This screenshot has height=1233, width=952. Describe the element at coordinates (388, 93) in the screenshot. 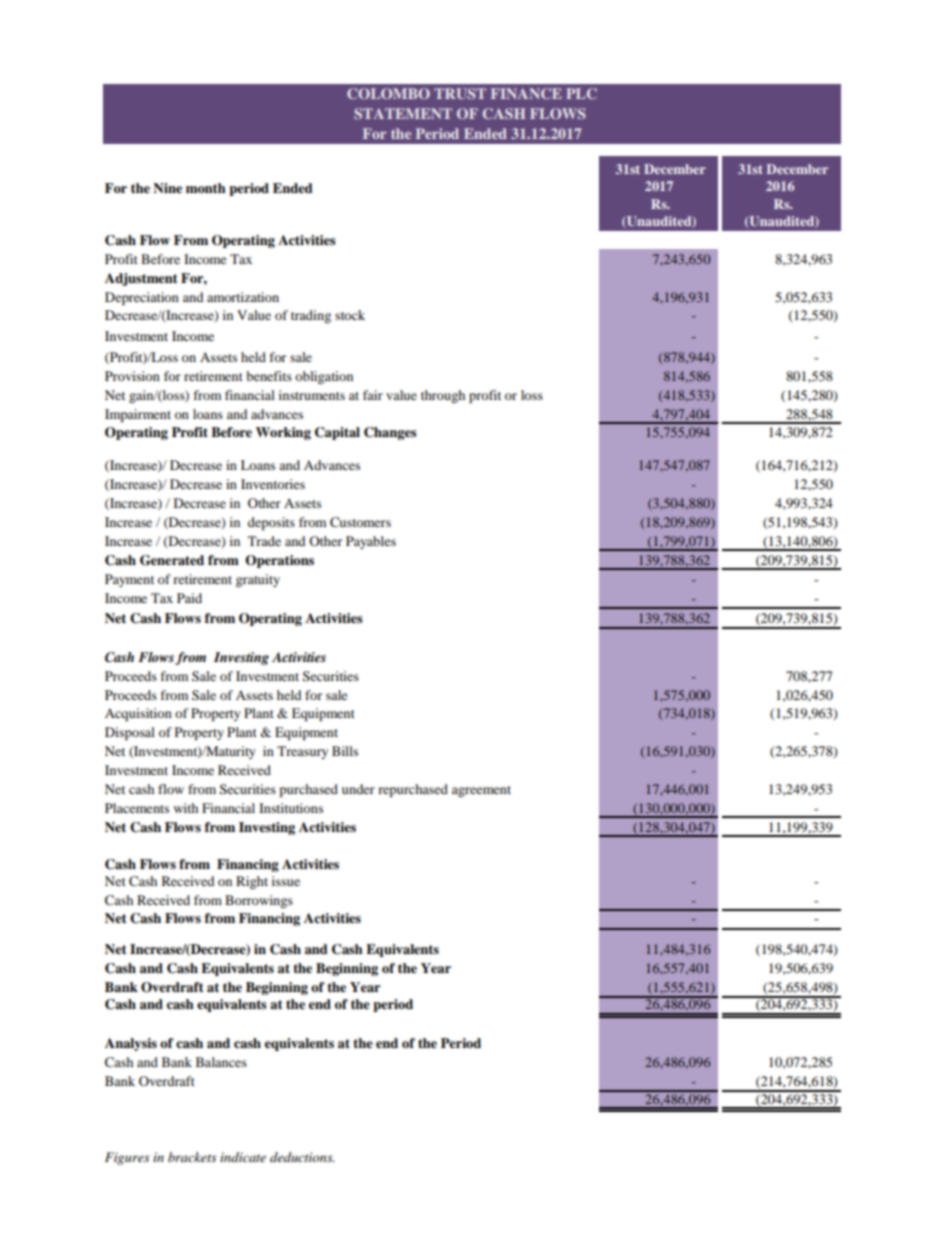

I see `COLOMBO` at that location.
